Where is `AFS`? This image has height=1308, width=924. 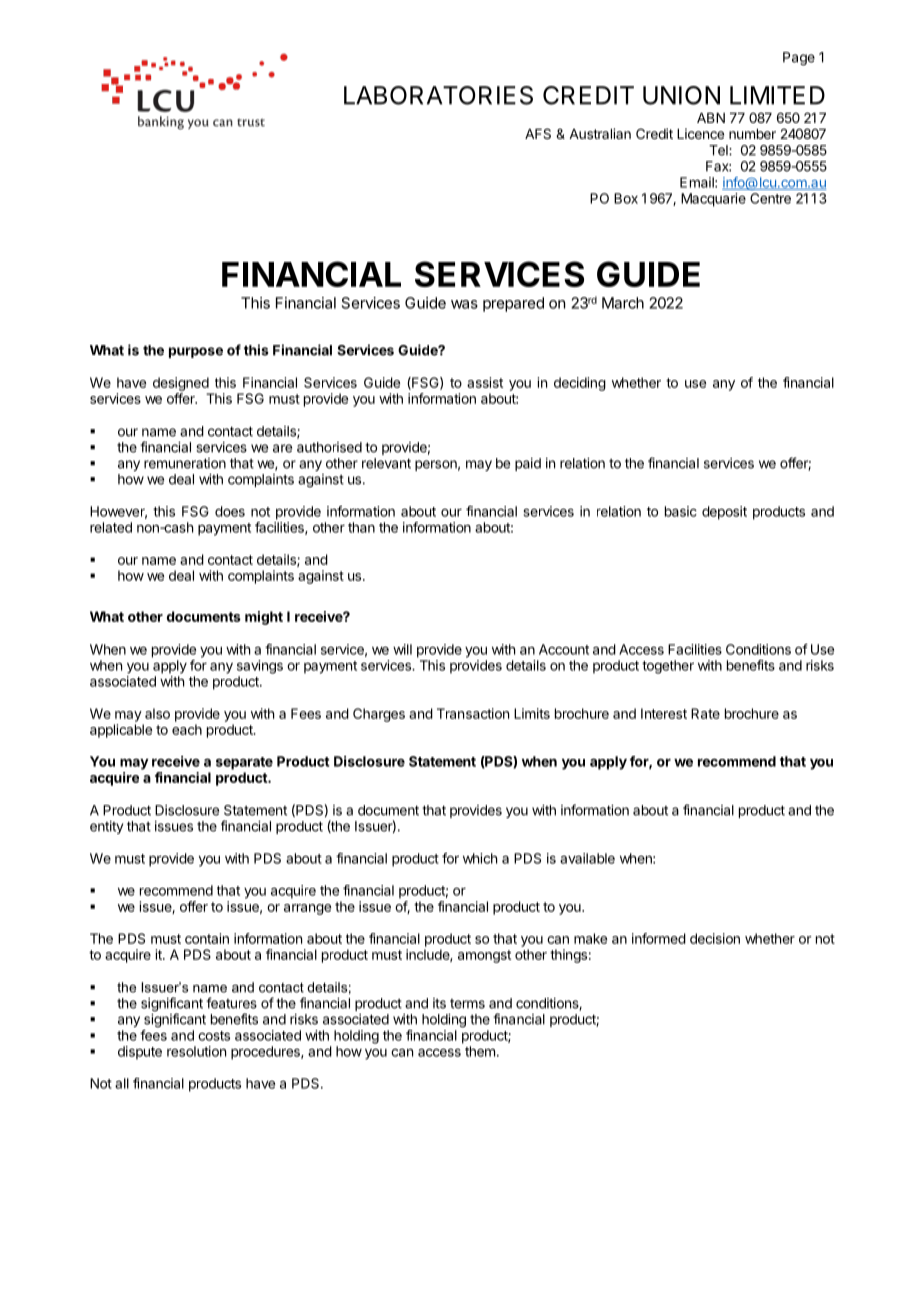 AFS is located at coordinates (538, 133).
